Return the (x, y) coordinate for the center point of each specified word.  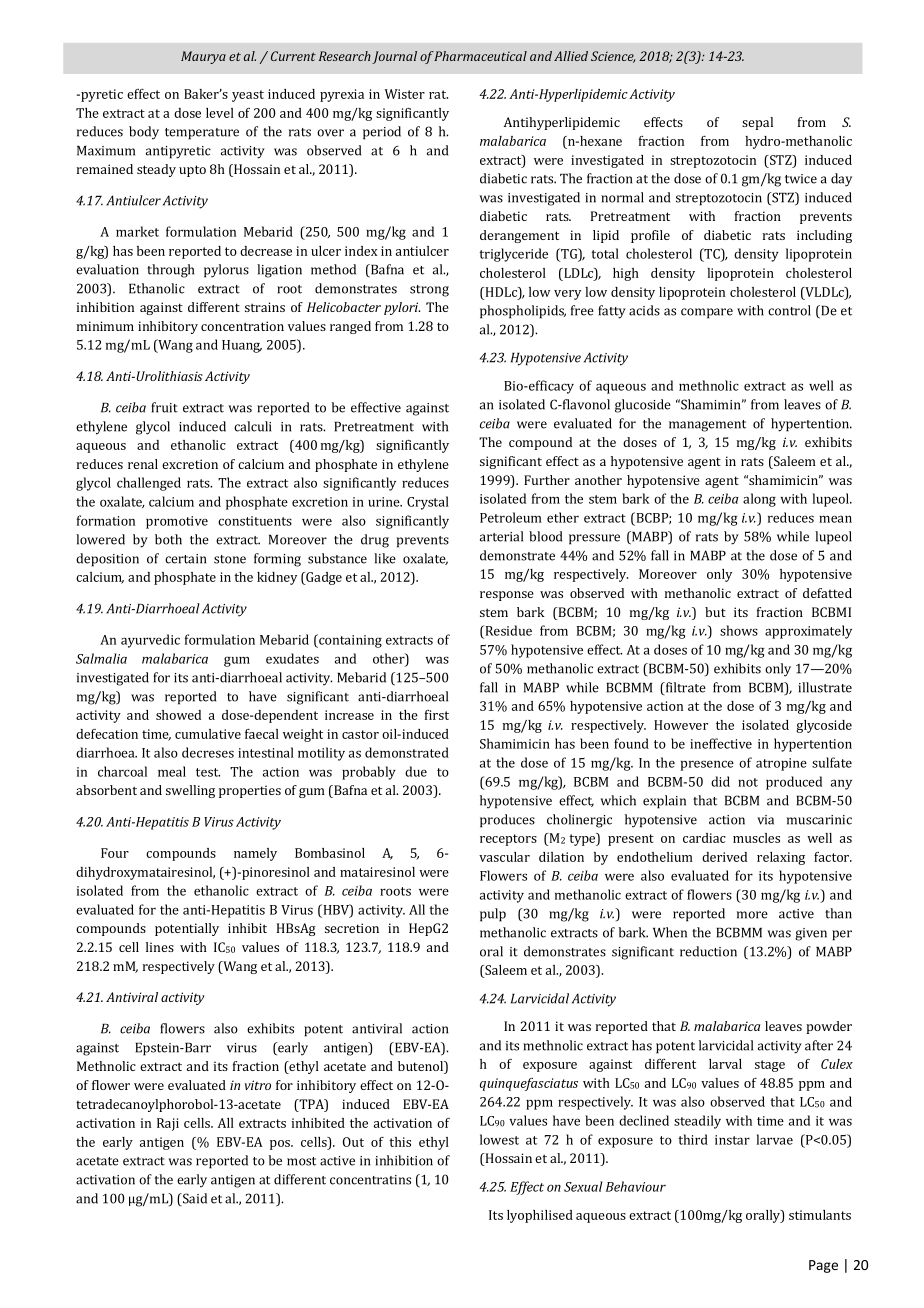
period (382, 133)
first (437, 715)
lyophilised (540, 1216)
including (824, 236)
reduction (708, 951)
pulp (493, 915)
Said (194, 1199)
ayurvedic (150, 641)
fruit (164, 407)
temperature (202, 134)
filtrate (684, 688)
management (707, 426)
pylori (402, 308)
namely (255, 854)
